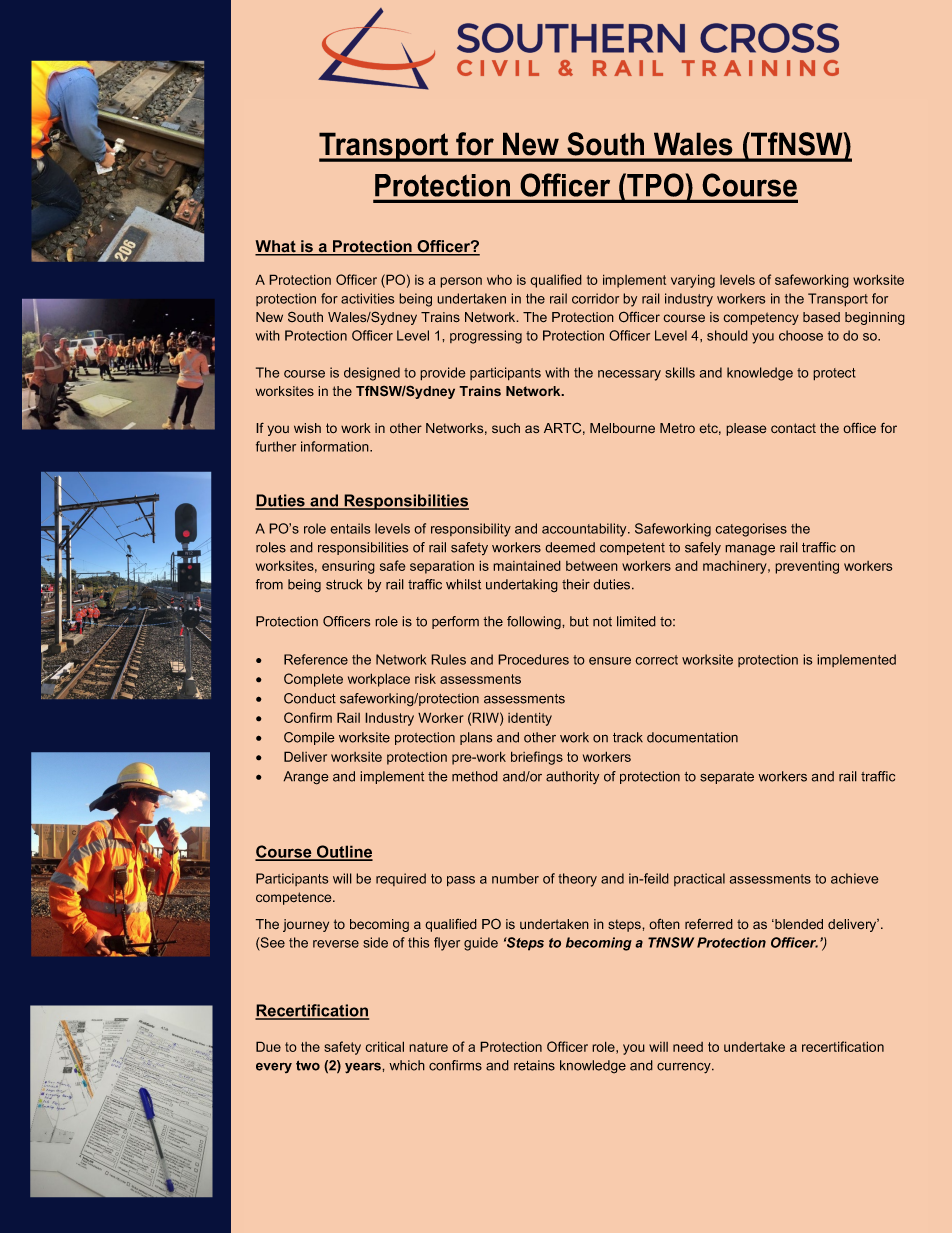  I want to click on What, so click(276, 247).
